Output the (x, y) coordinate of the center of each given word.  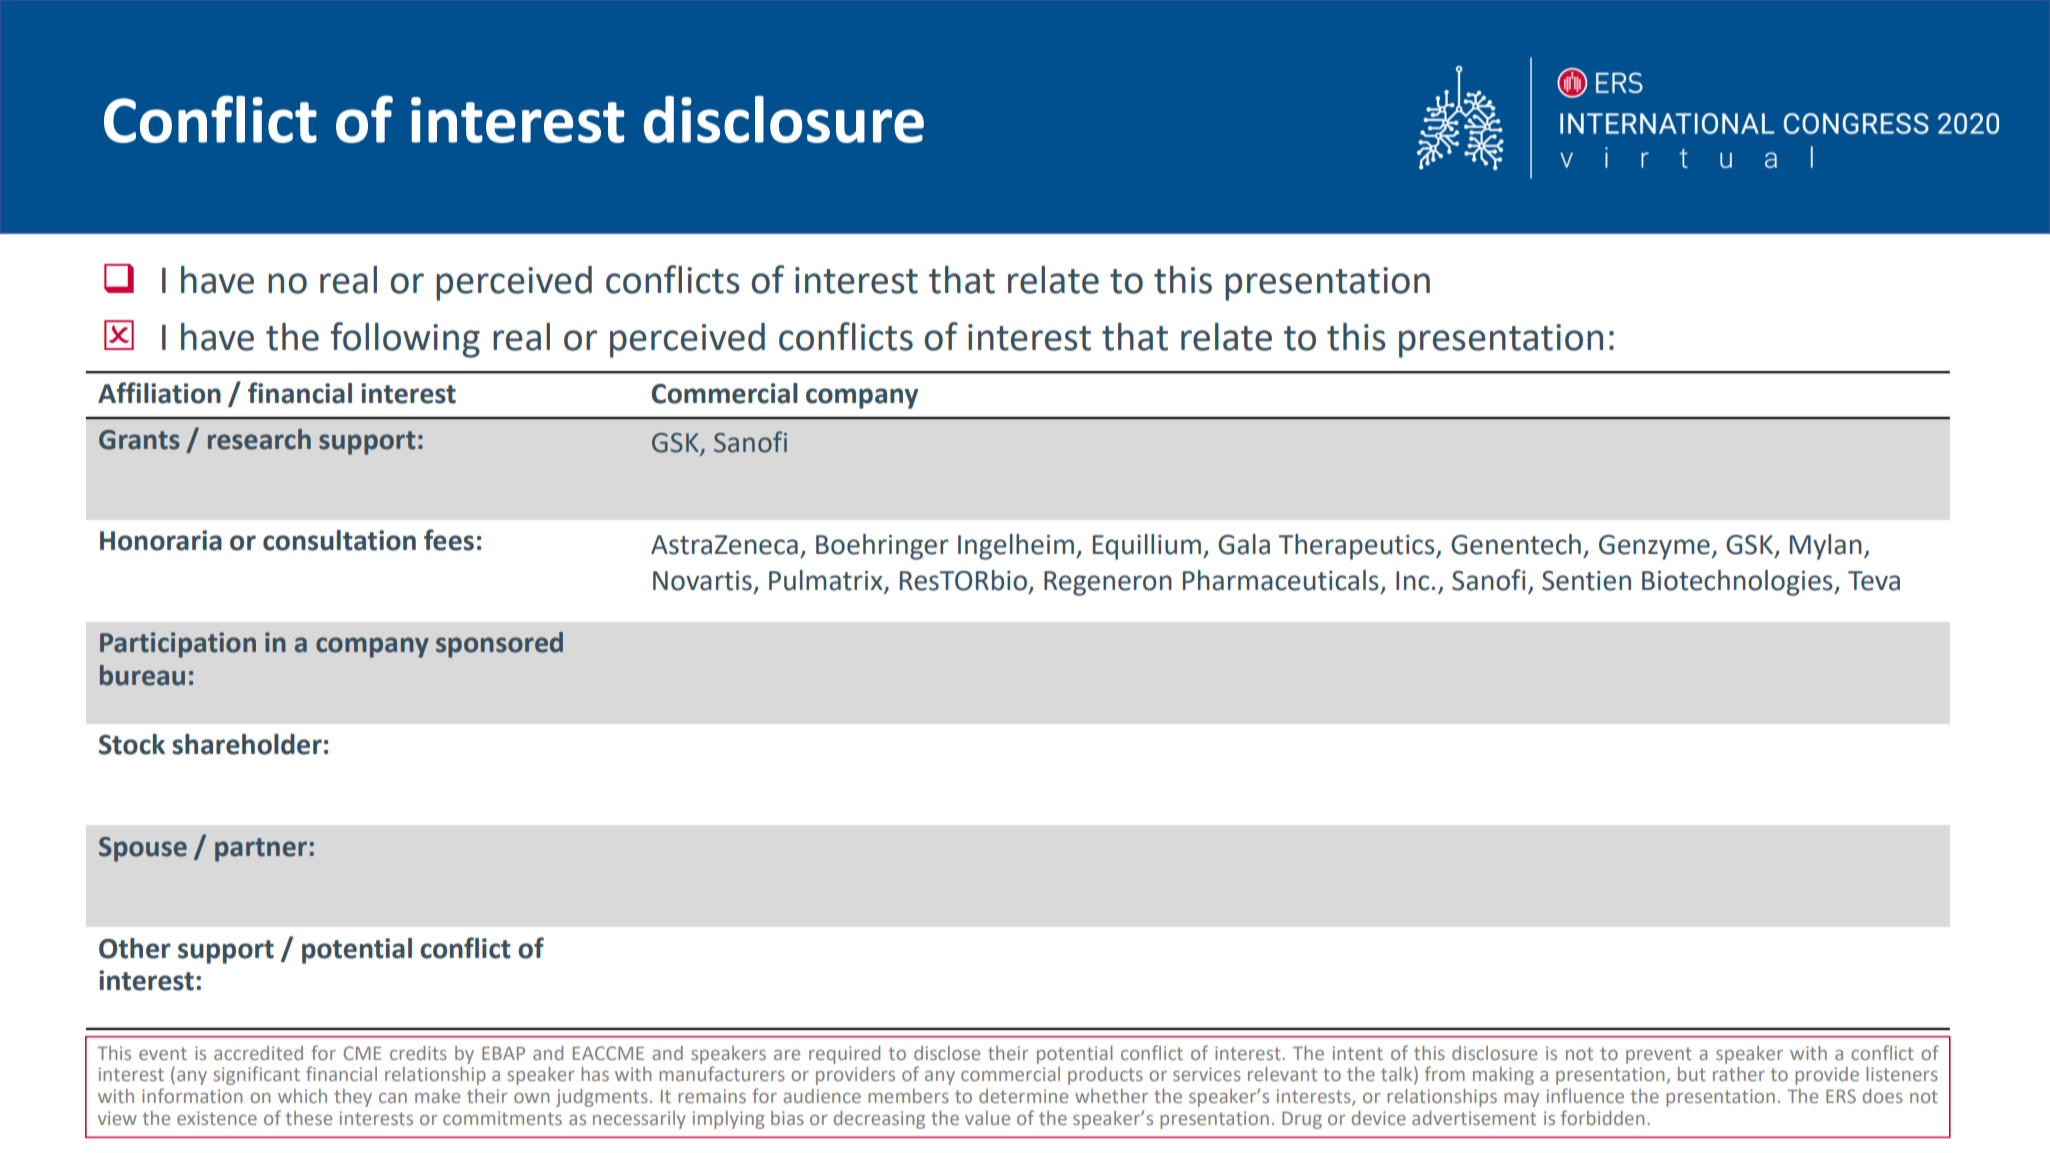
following (405, 340)
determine (1023, 1096)
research (259, 439)
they (353, 1098)
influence (1585, 1095)
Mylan (1826, 547)
